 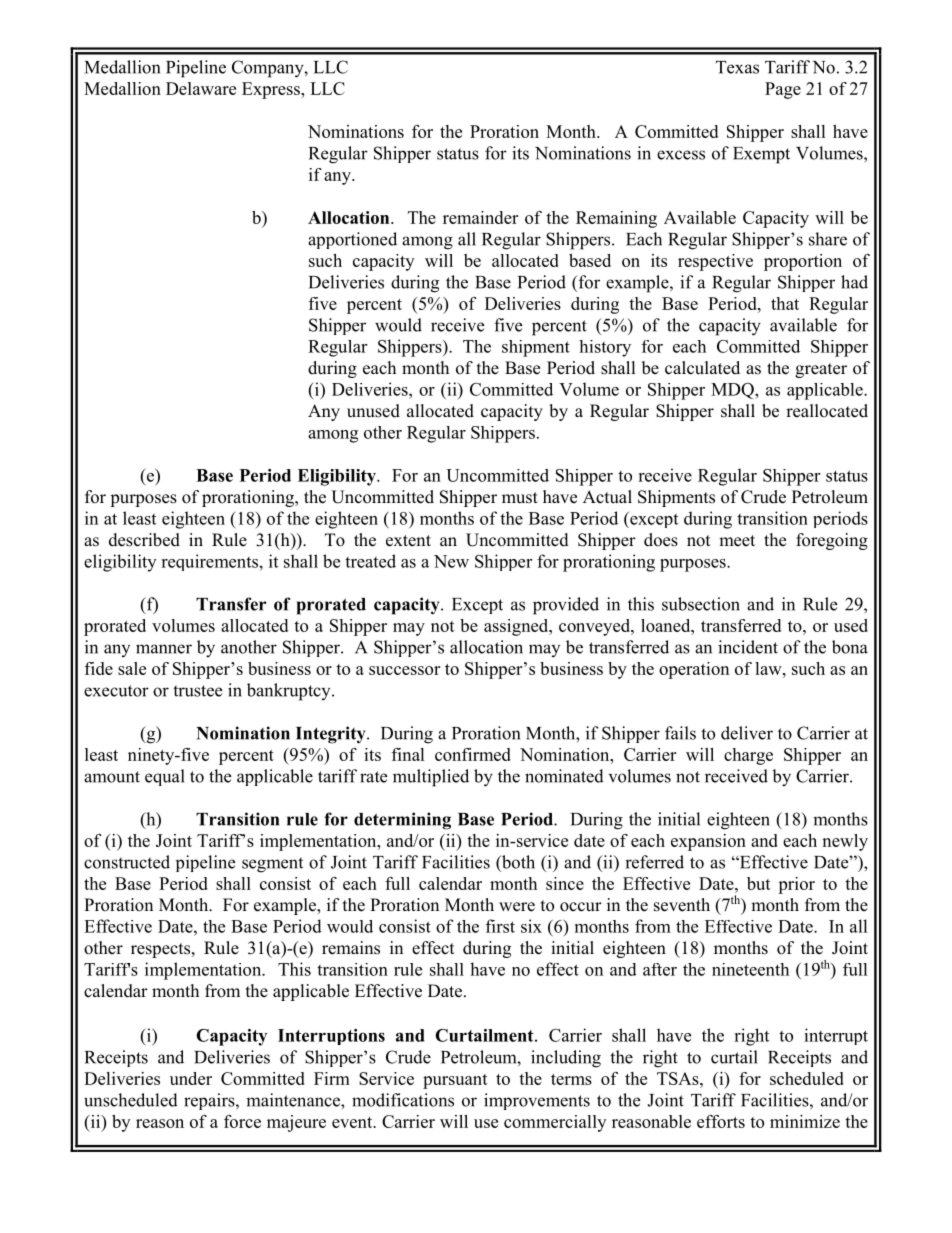 I want to click on Page, so click(x=783, y=90).
